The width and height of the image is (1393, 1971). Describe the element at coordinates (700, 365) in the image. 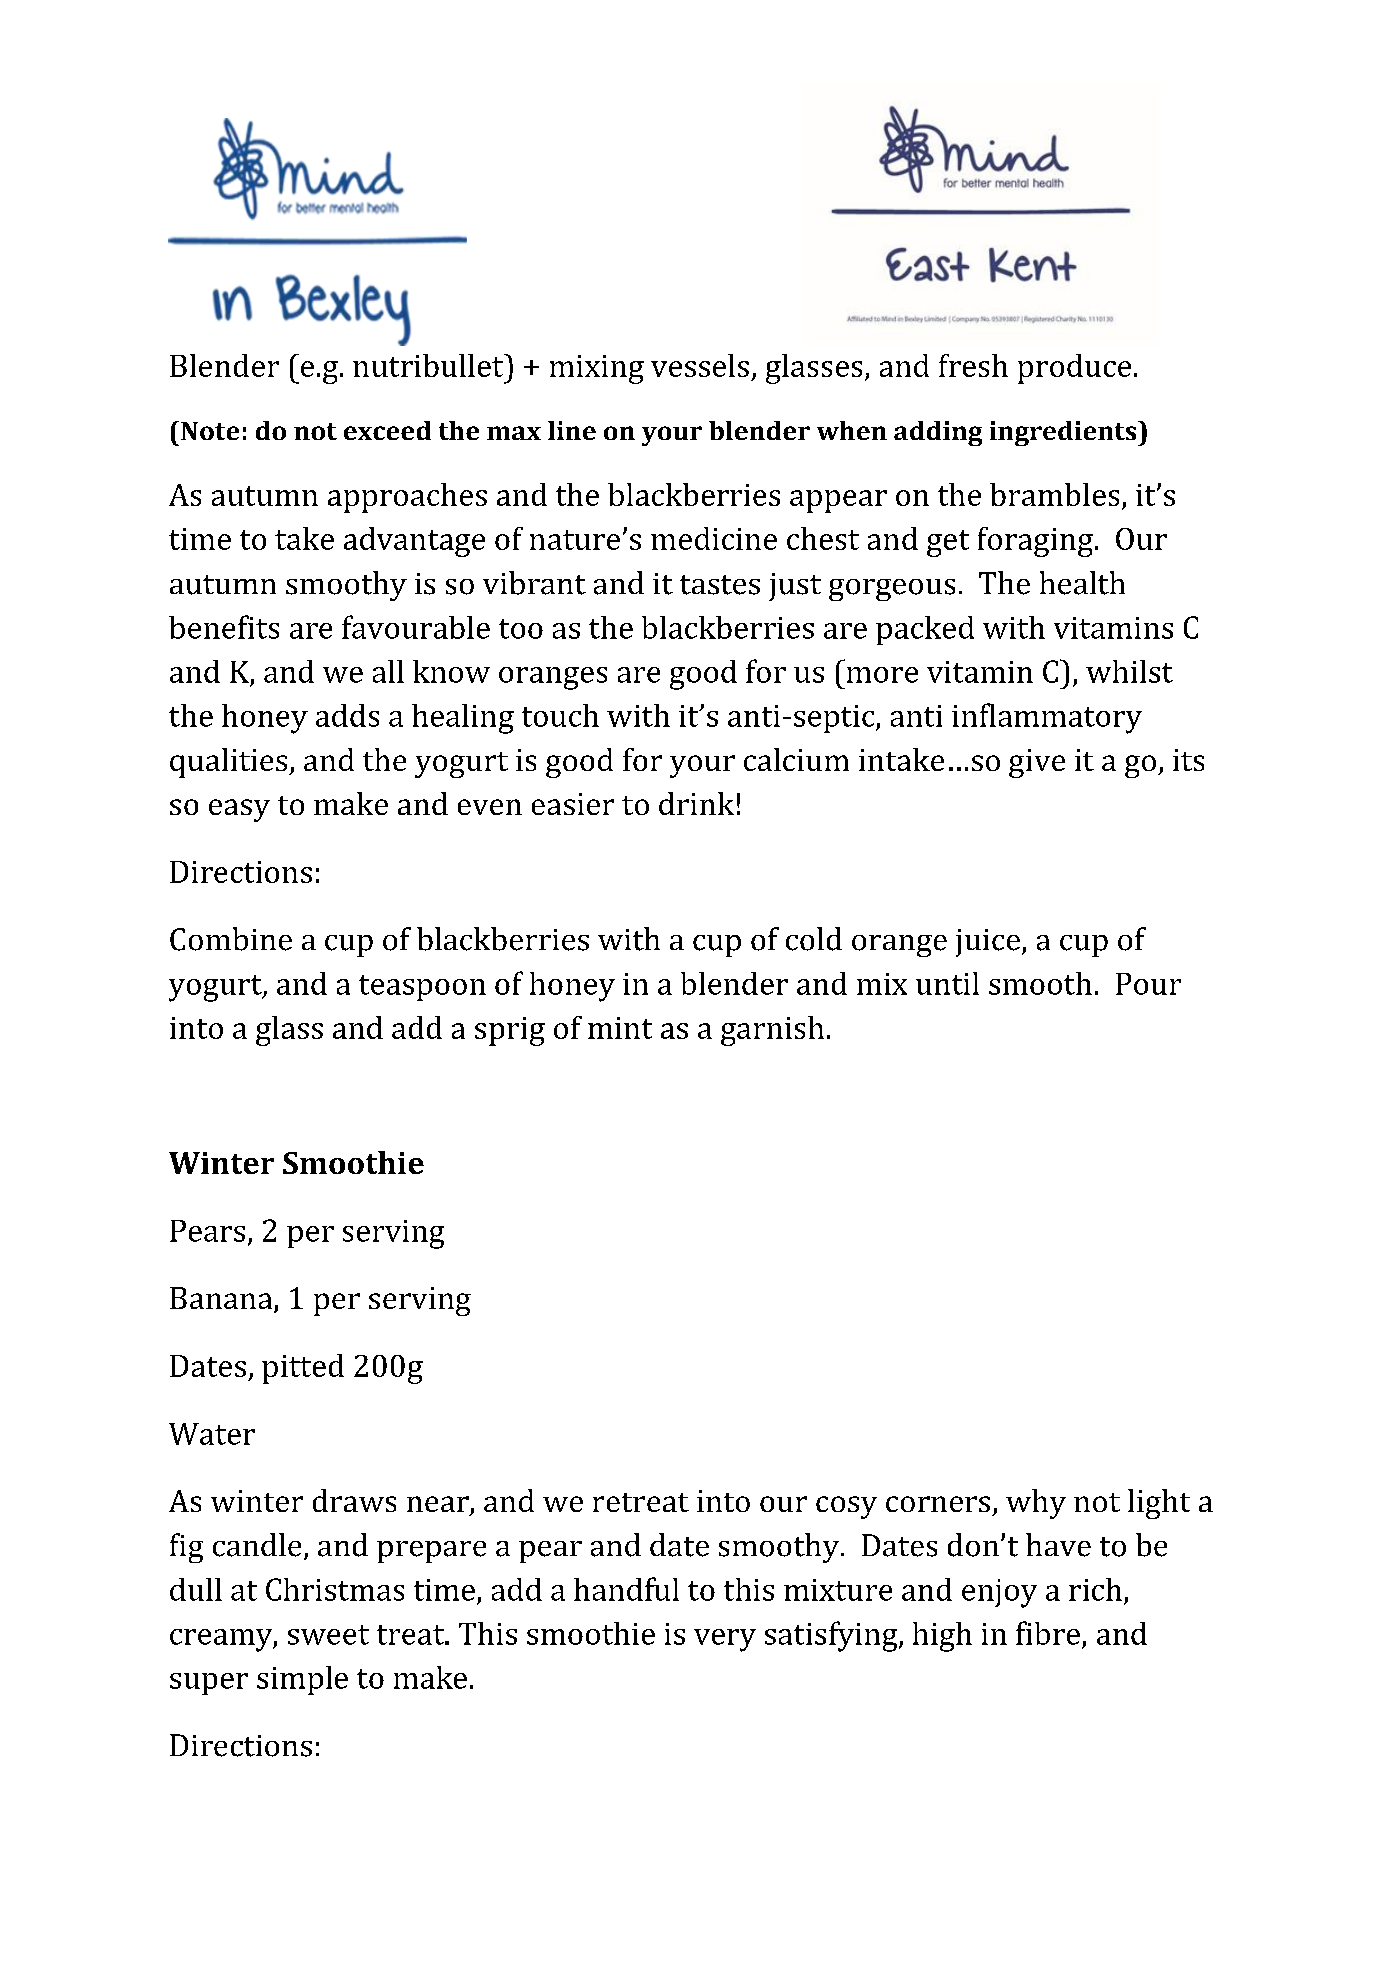

I see `vessels` at that location.
